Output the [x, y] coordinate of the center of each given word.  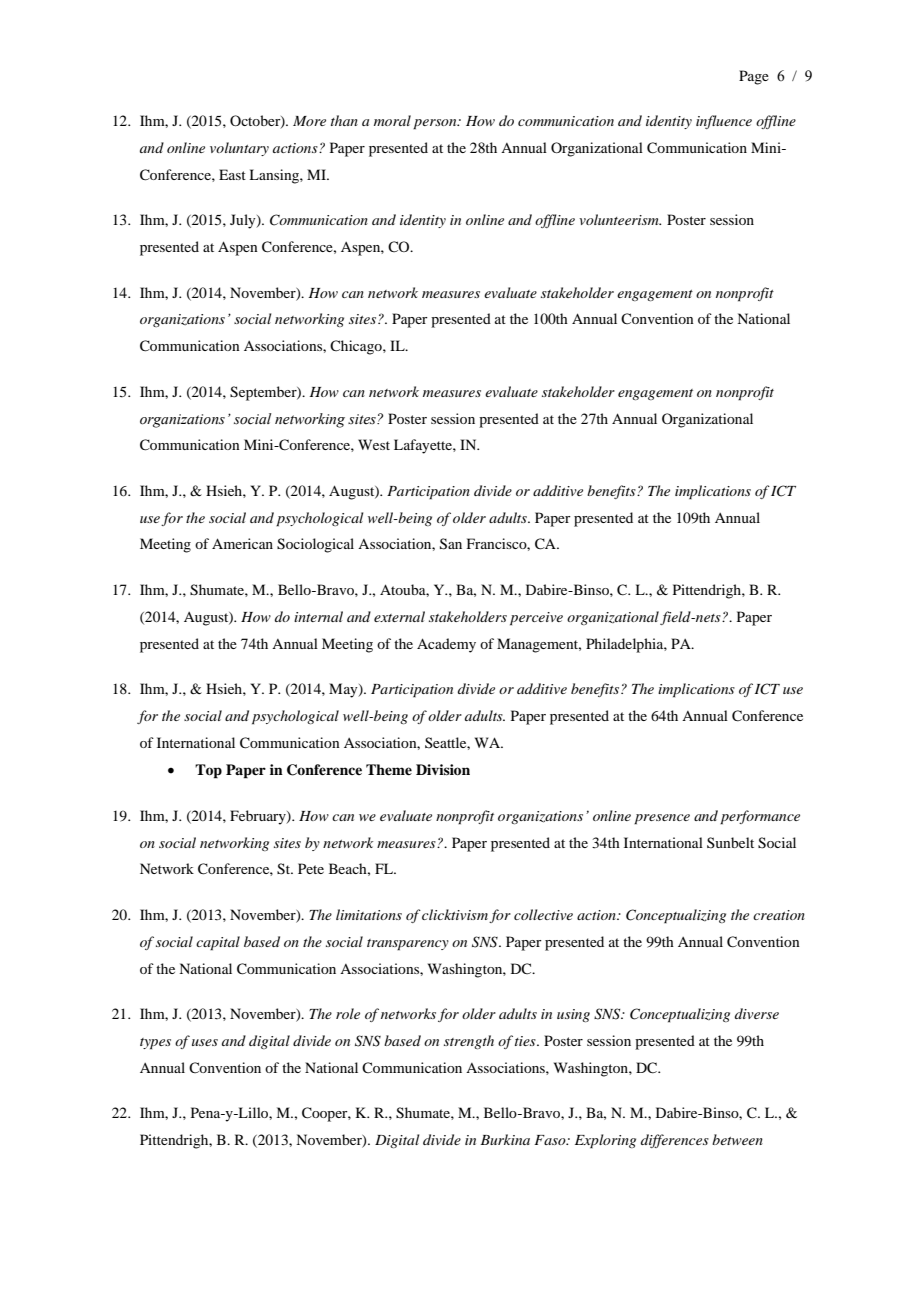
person [436, 124]
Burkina [505, 1139]
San [451, 544]
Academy [446, 645]
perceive [536, 619]
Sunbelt [730, 842]
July [244, 221]
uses [205, 1042]
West [374, 444]
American [242, 543]
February [259, 817]
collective [543, 914]
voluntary [239, 149]
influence [724, 122]
